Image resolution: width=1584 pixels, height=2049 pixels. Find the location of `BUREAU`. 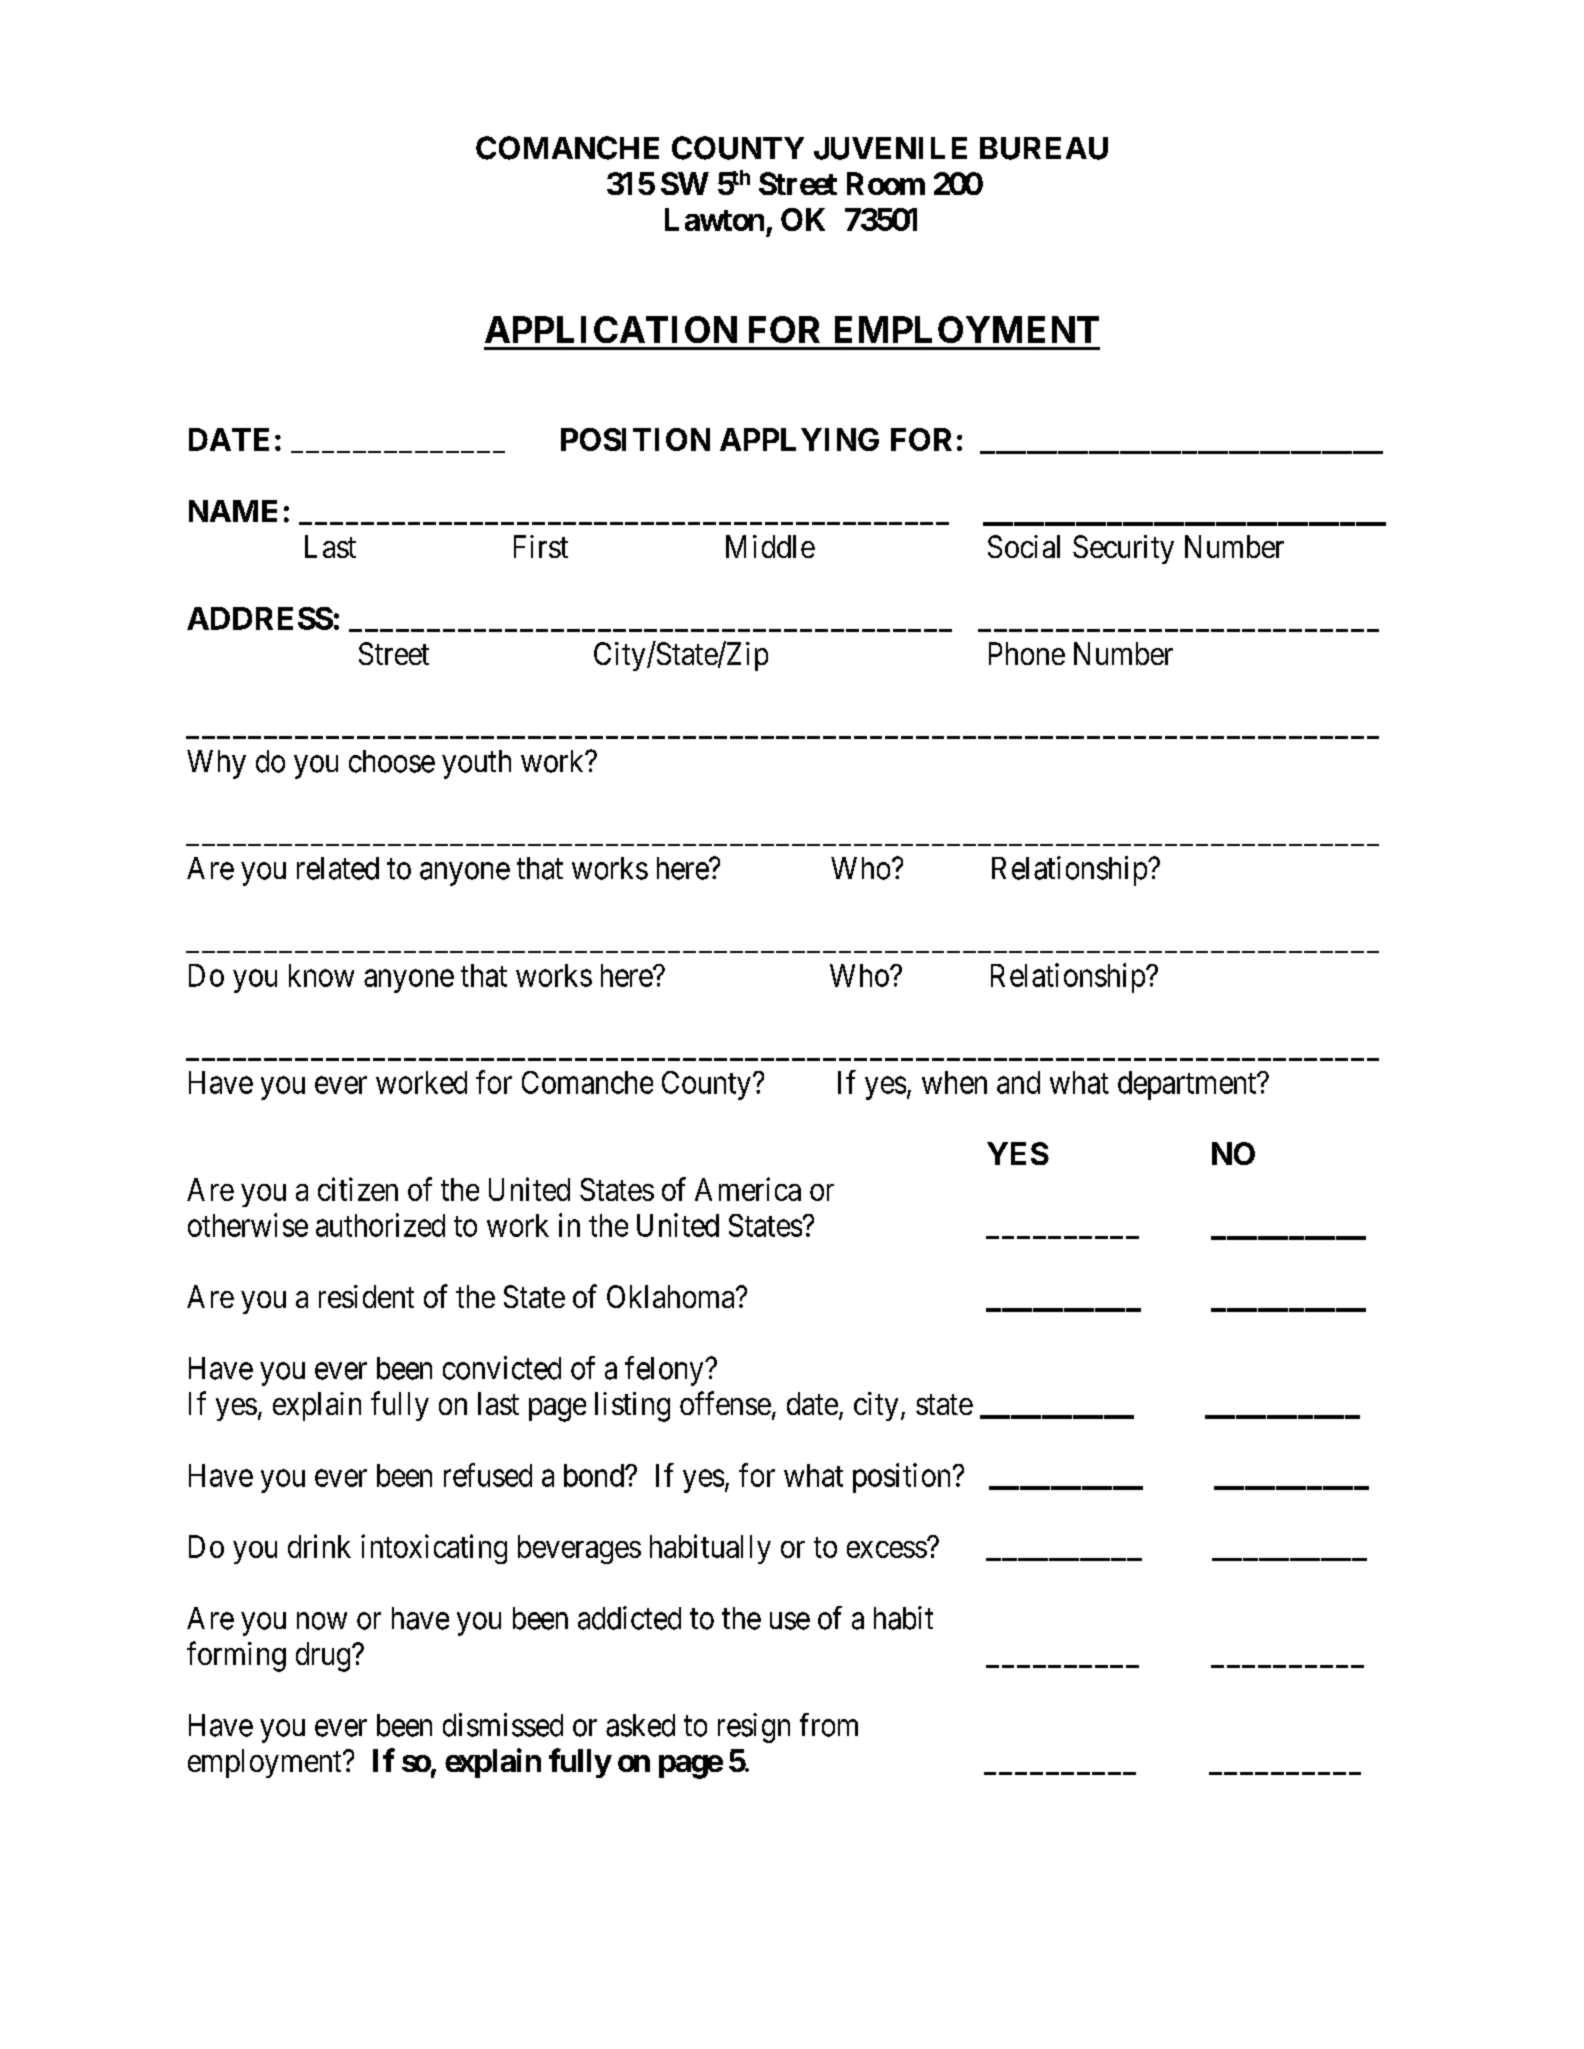

BUREAU is located at coordinates (1044, 148).
